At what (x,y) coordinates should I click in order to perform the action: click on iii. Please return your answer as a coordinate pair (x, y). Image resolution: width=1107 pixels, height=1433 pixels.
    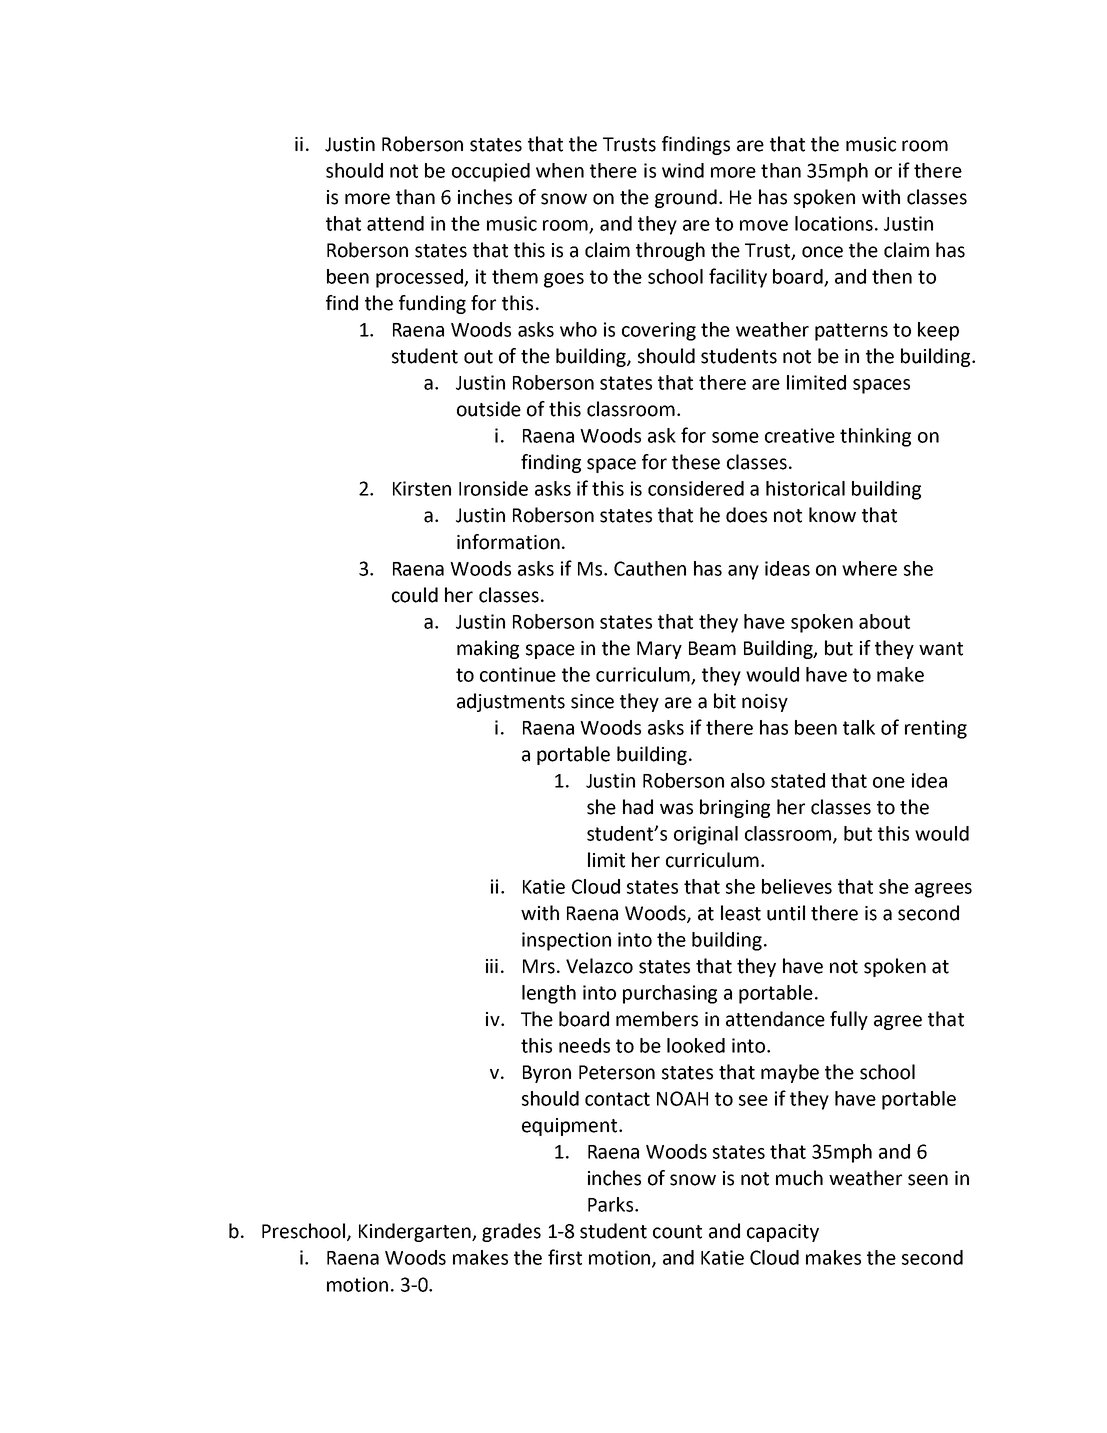
    Looking at the image, I should click on (492, 966).
